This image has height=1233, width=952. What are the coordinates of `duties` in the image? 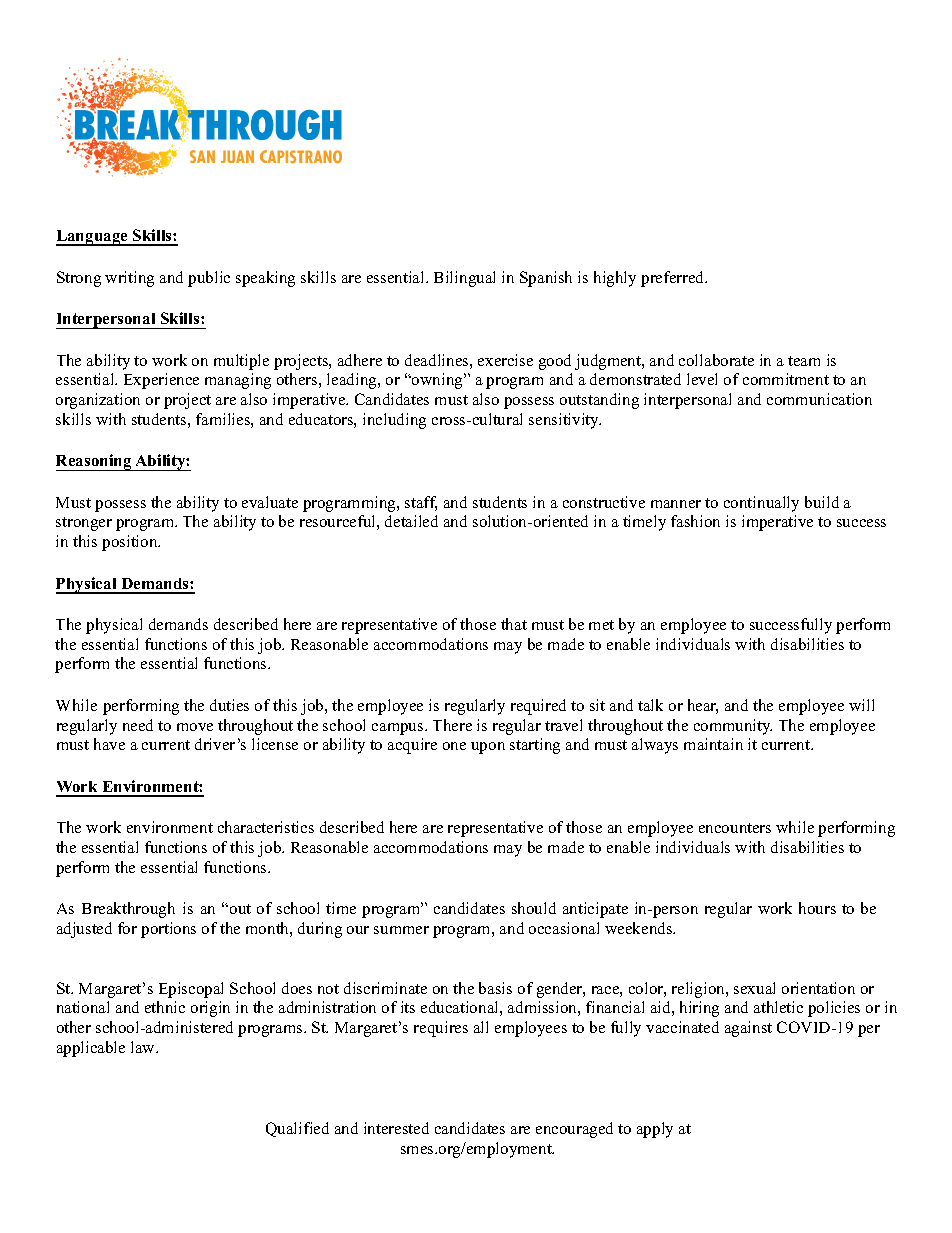 It's located at (229, 705).
